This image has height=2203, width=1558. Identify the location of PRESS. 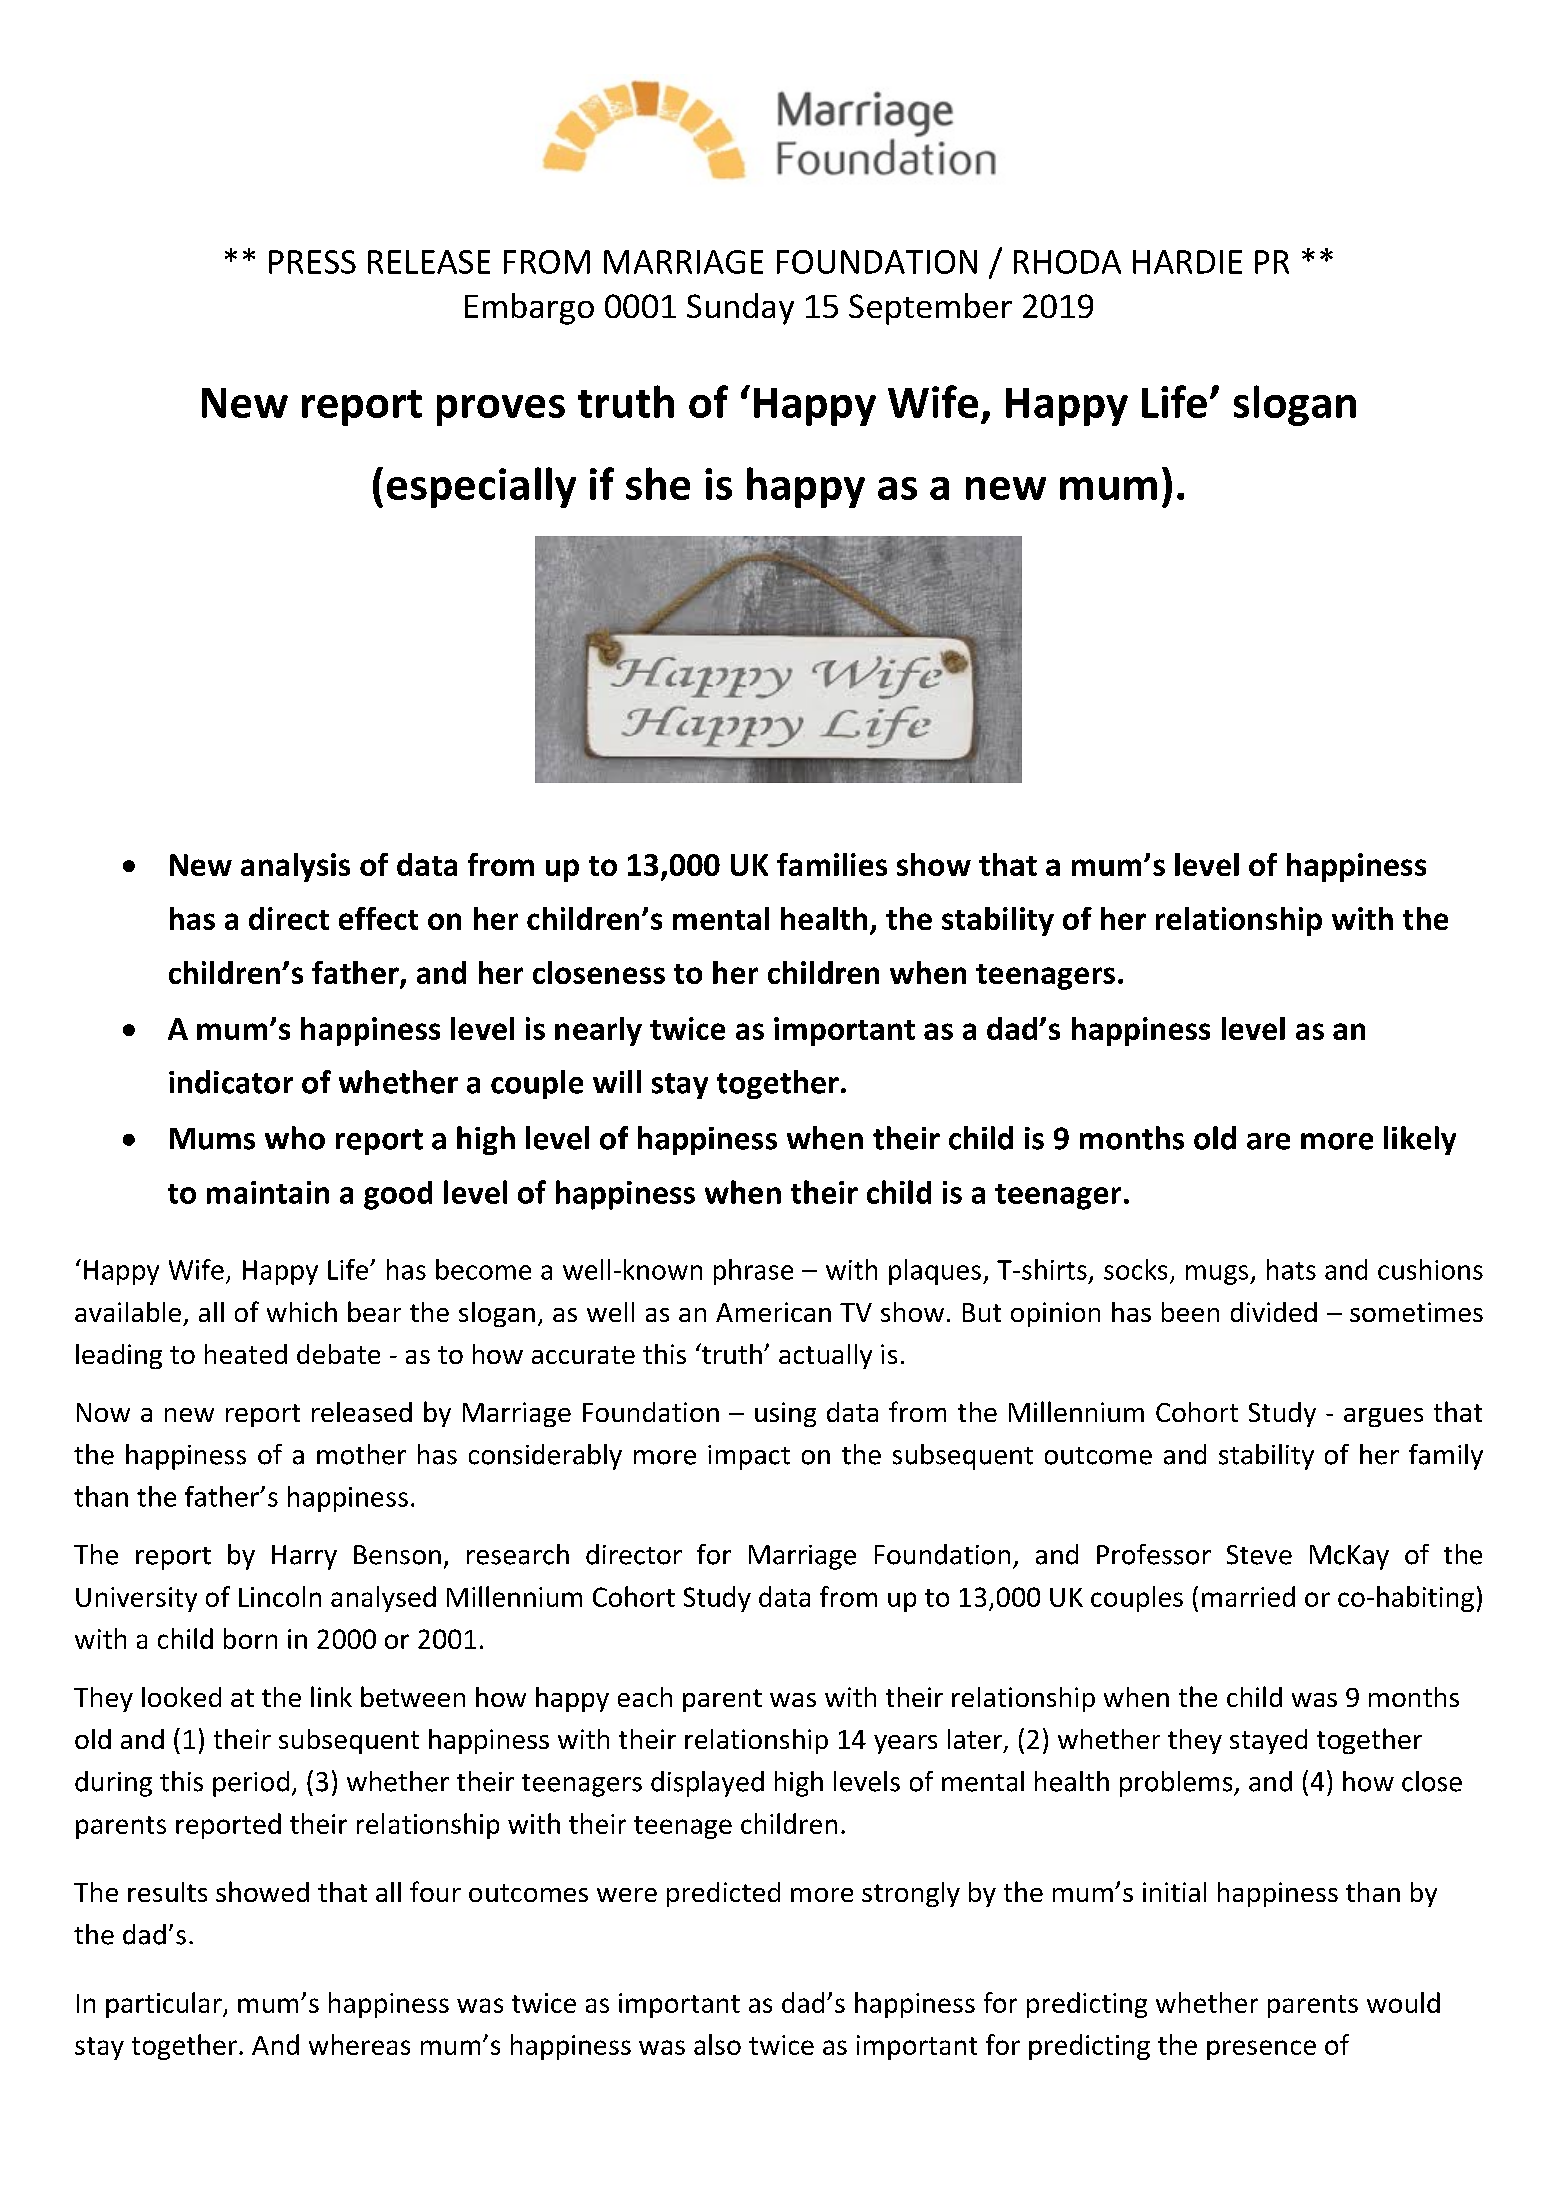
(312, 262).
